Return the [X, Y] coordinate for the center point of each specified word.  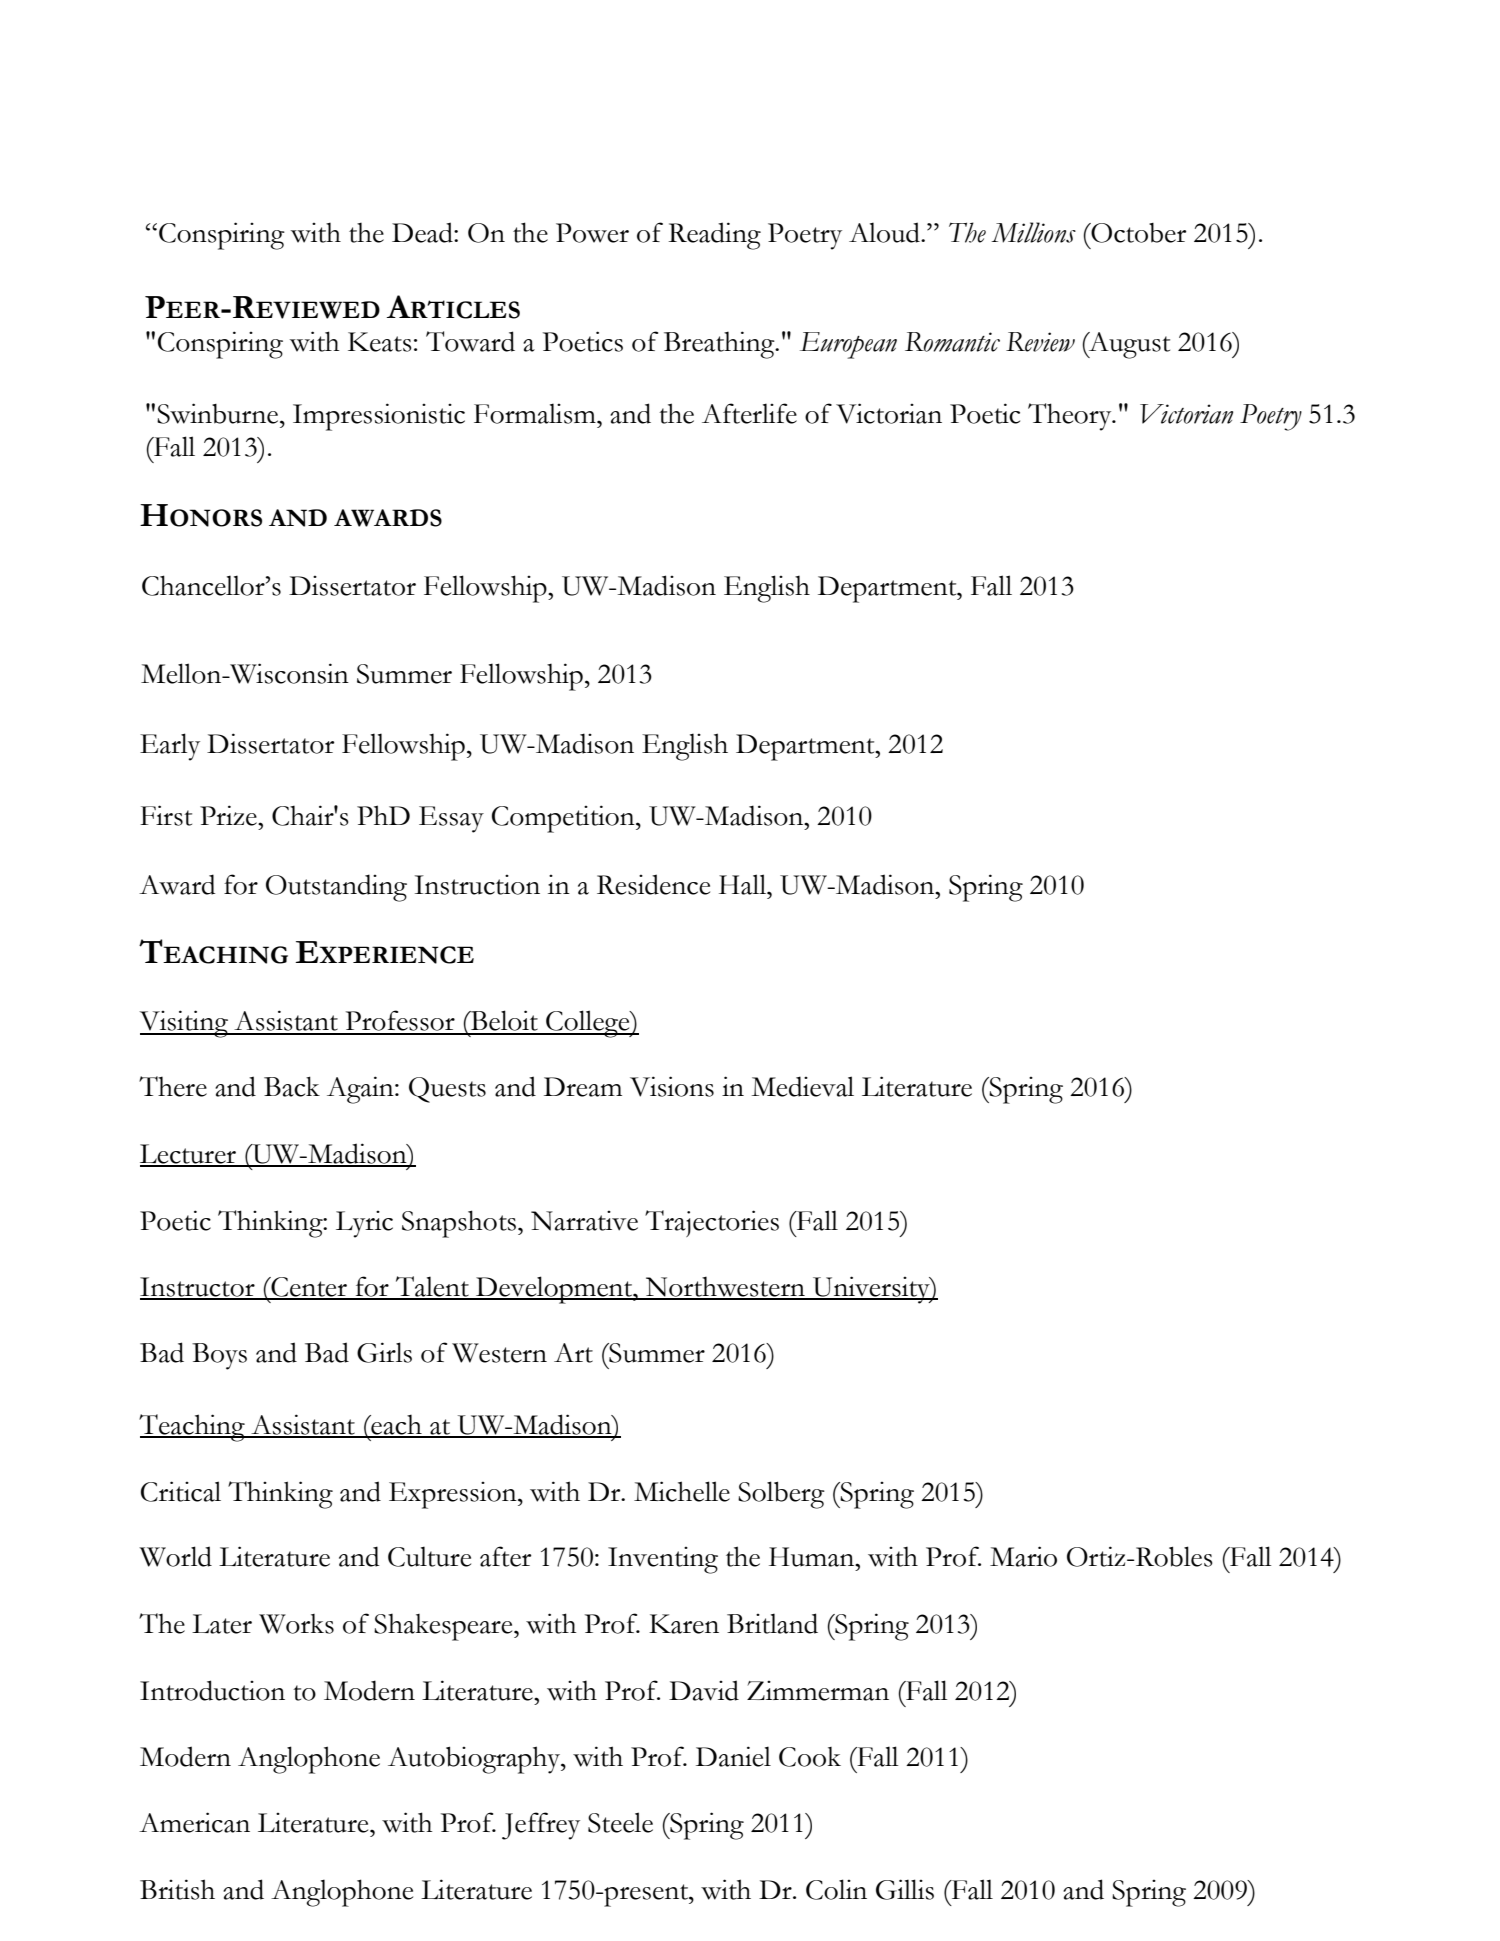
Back [292, 1086]
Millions [1033, 232]
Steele [620, 1822]
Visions [672, 1086]
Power [592, 233]
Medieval [802, 1086]
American [194, 1822]
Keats [380, 342]
